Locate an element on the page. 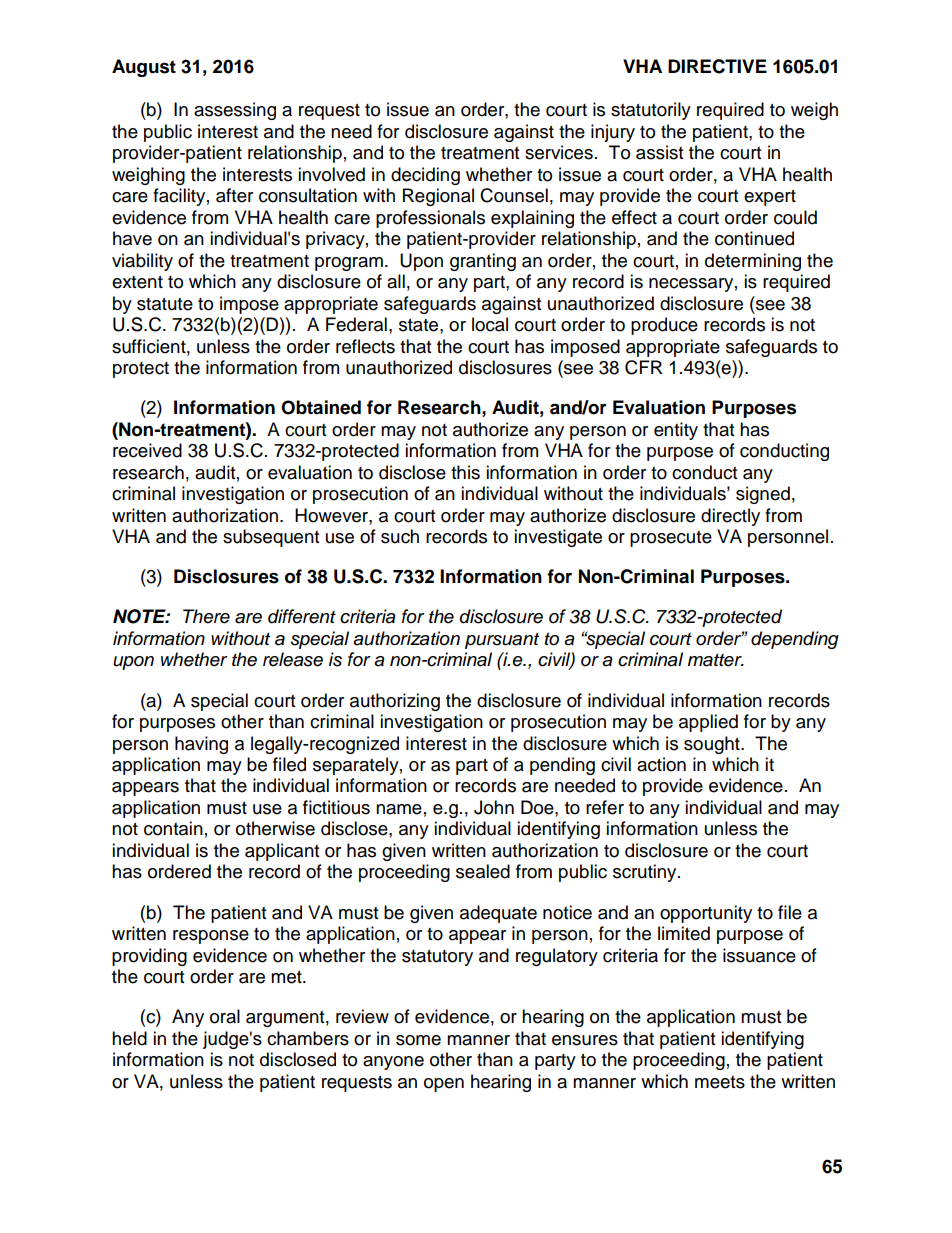 The height and width of the document is (1233, 952). sought is located at coordinates (713, 745).
